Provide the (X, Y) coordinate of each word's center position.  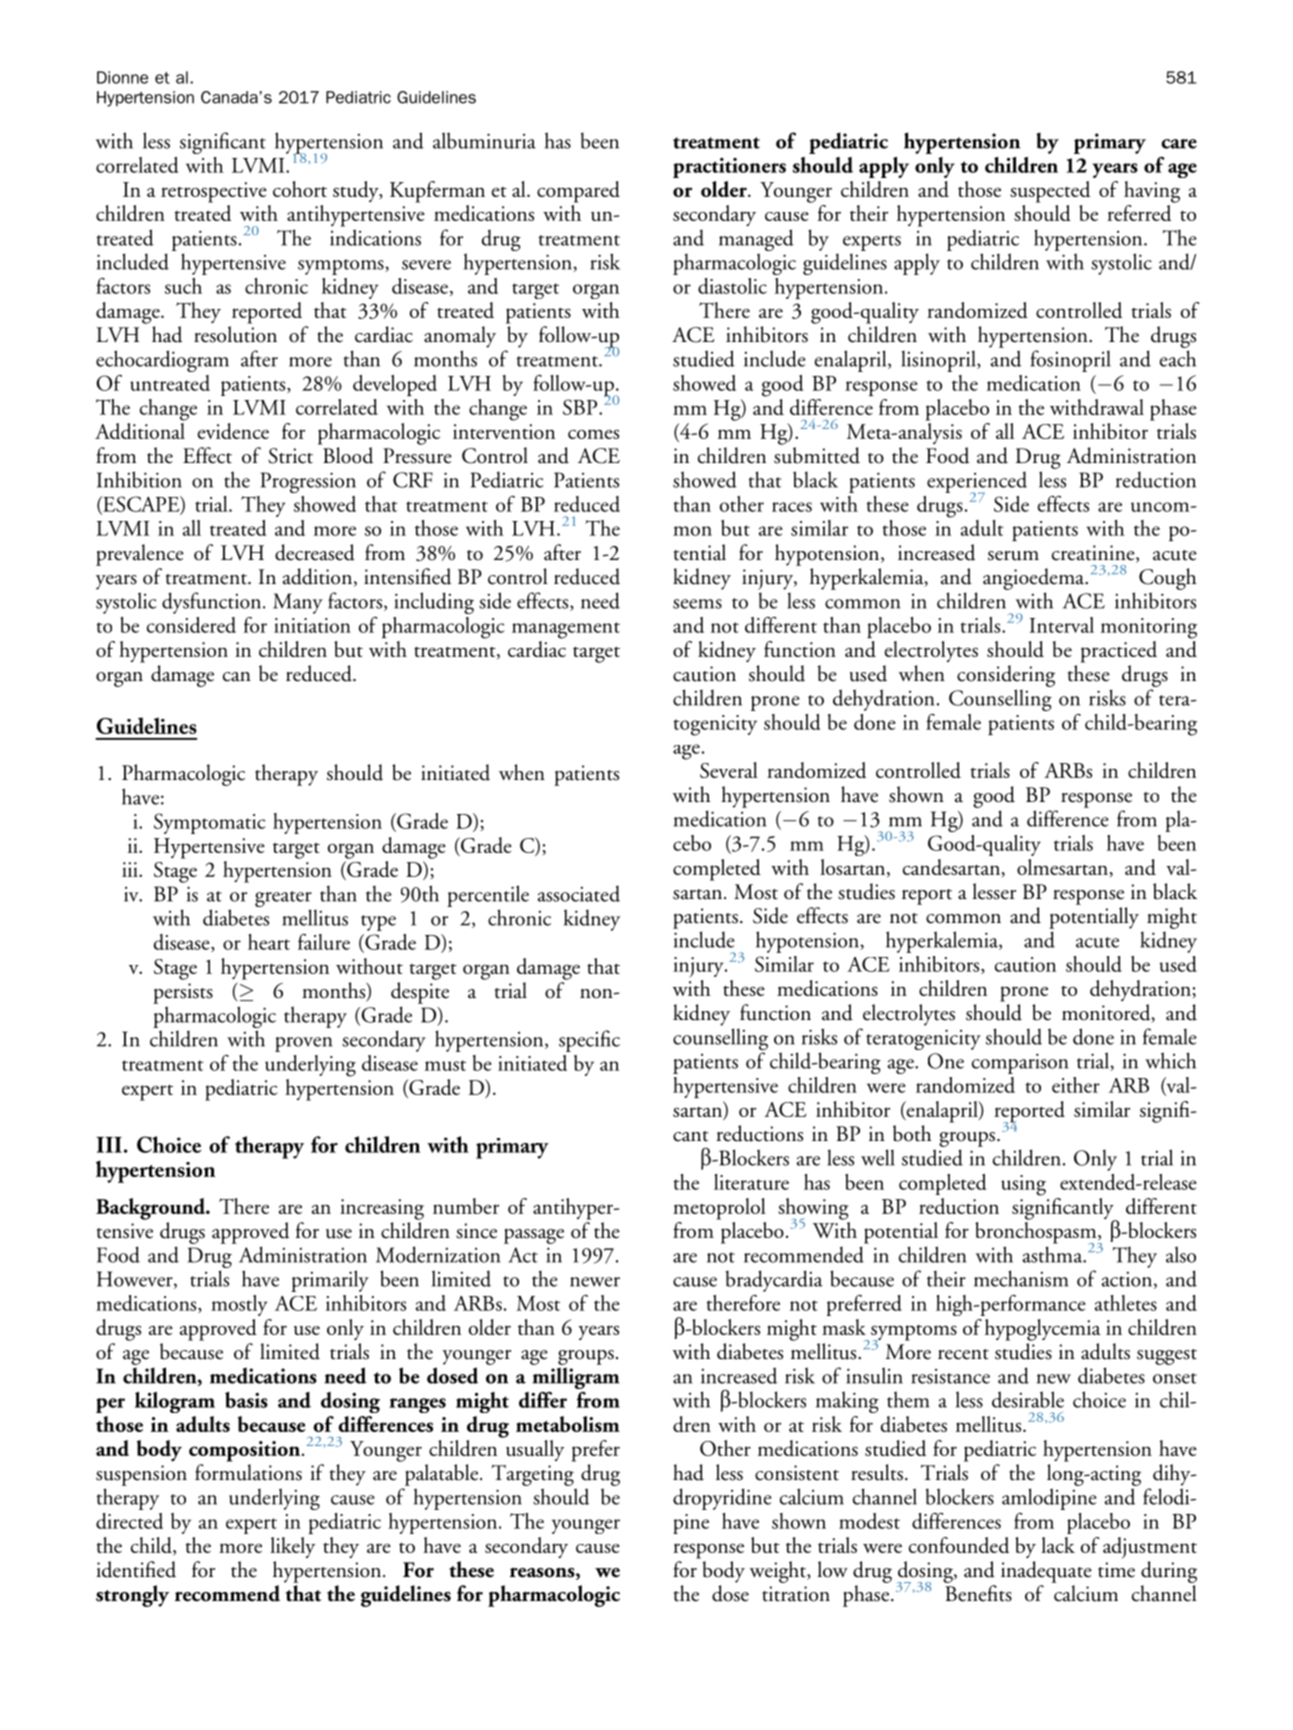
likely (292, 1547)
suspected (1050, 192)
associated (579, 893)
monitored (1107, 1013)
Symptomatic (210, 823)
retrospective (214, 192)
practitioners (729, 168)
